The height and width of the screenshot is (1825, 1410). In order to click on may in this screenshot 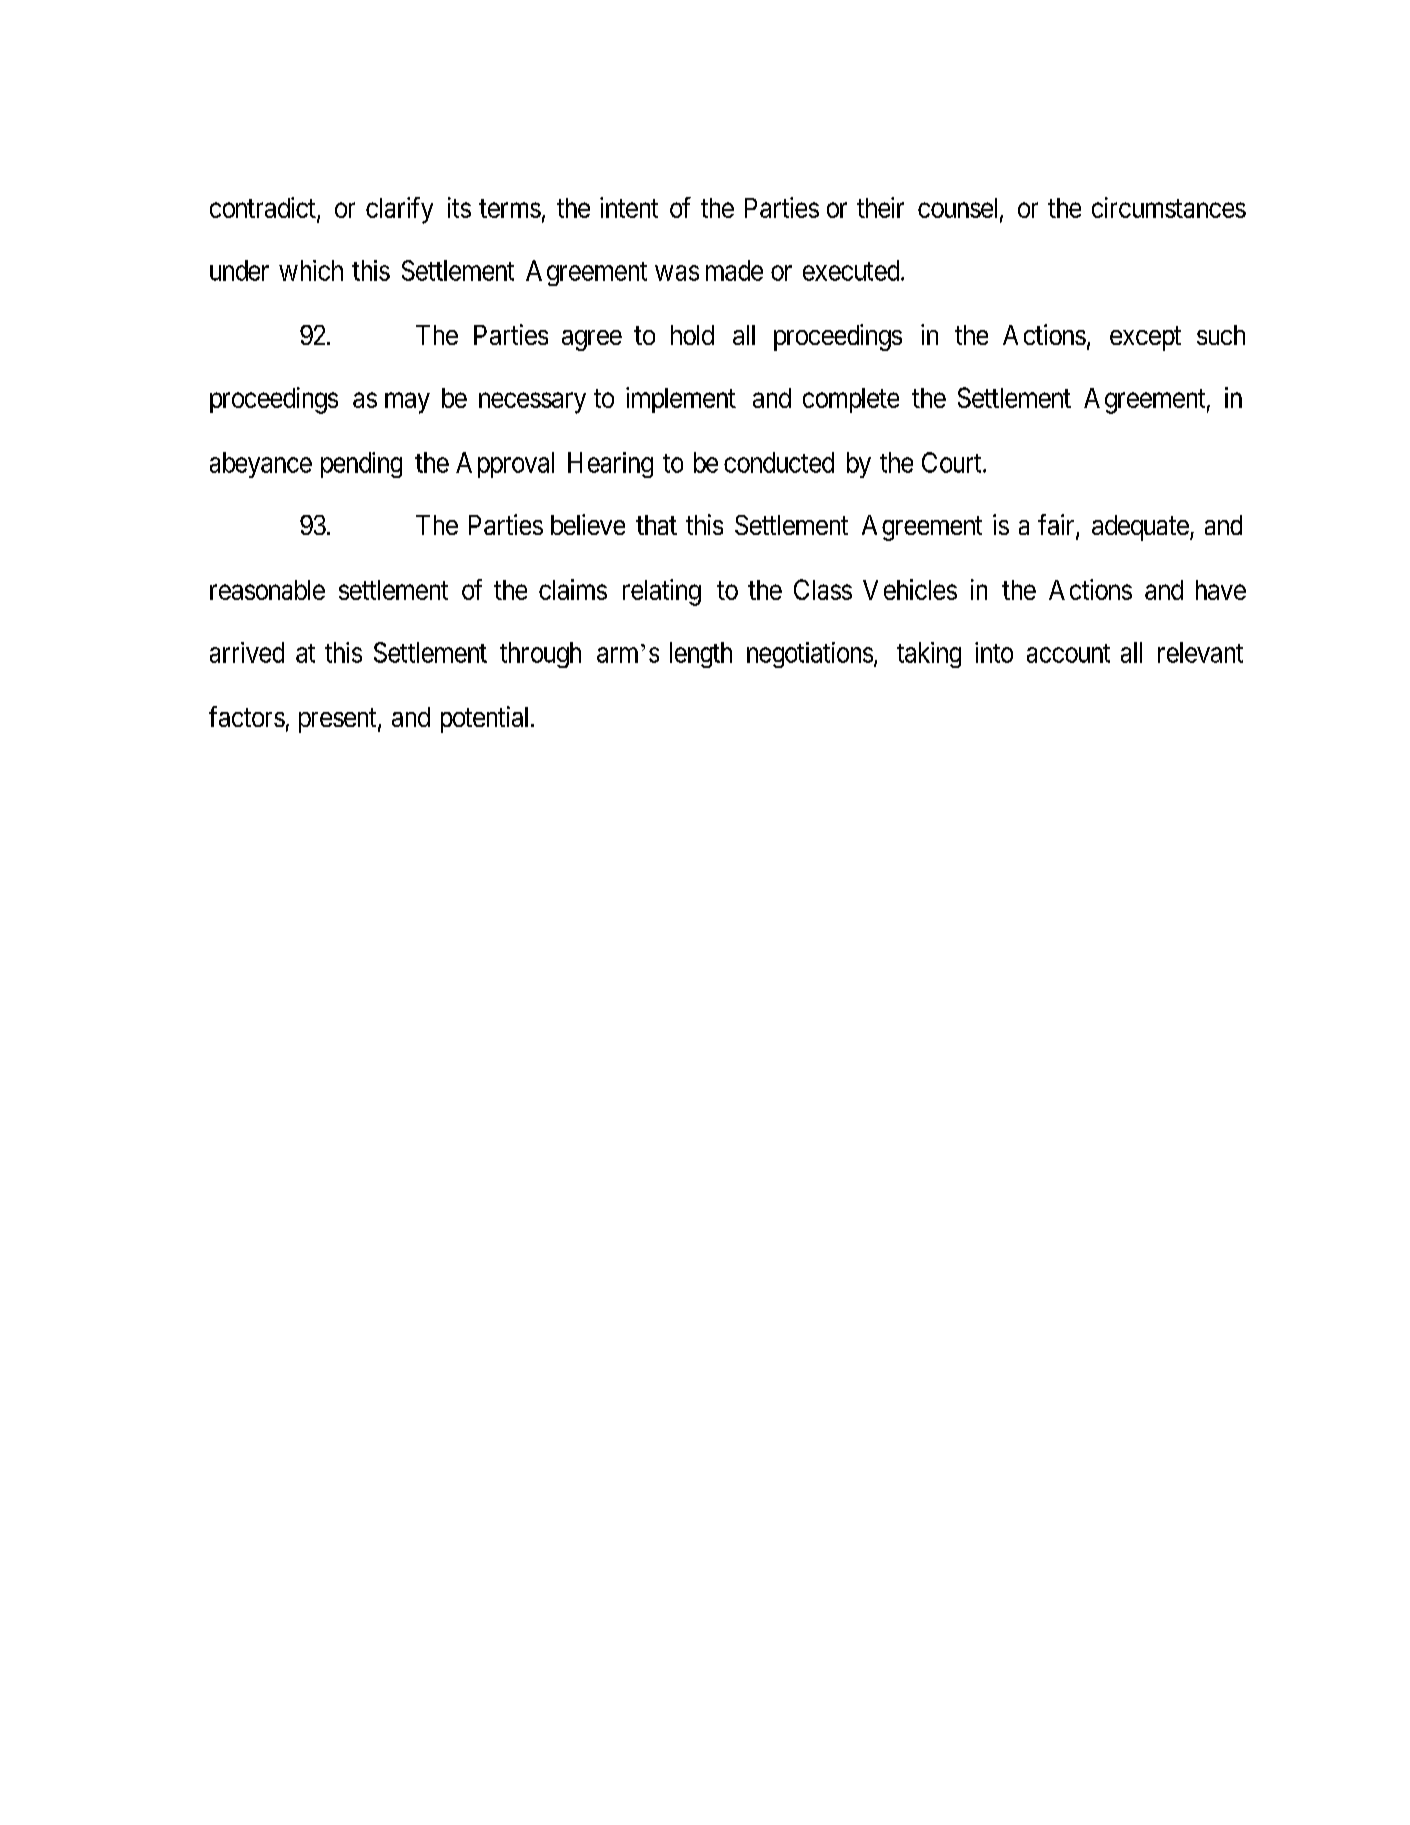, I will do `click(407, 403)`.
